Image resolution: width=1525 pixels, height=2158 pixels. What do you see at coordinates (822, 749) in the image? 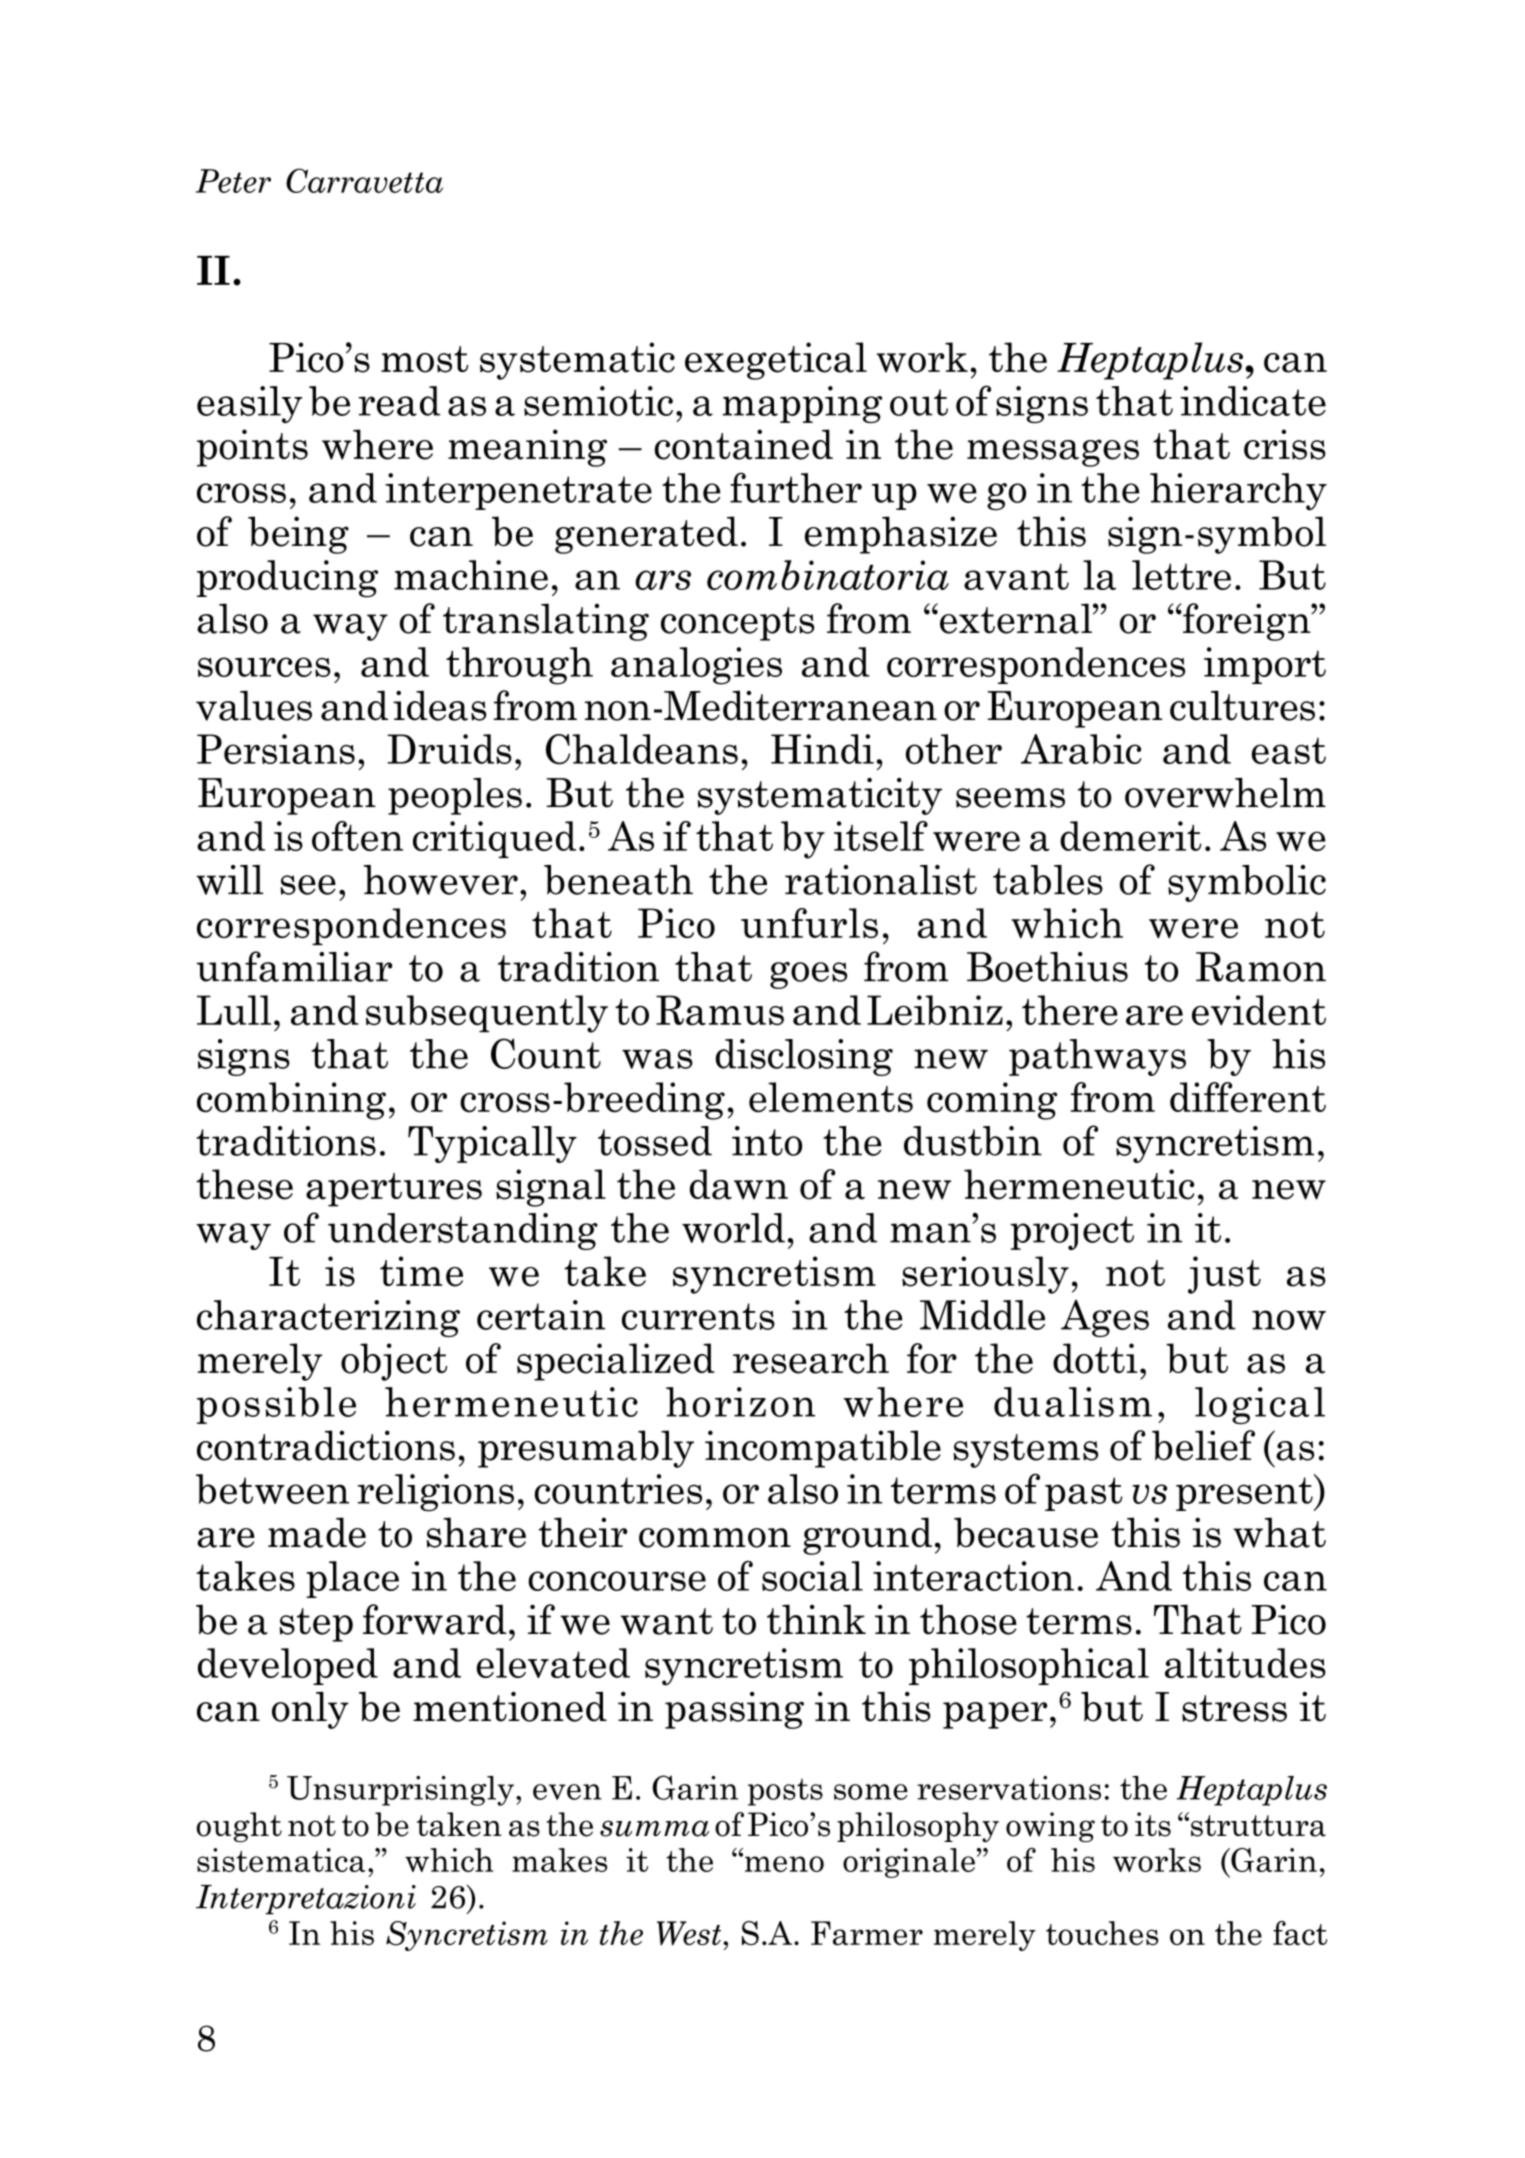
I see `Hindi` at bounding box center [822, 749].
